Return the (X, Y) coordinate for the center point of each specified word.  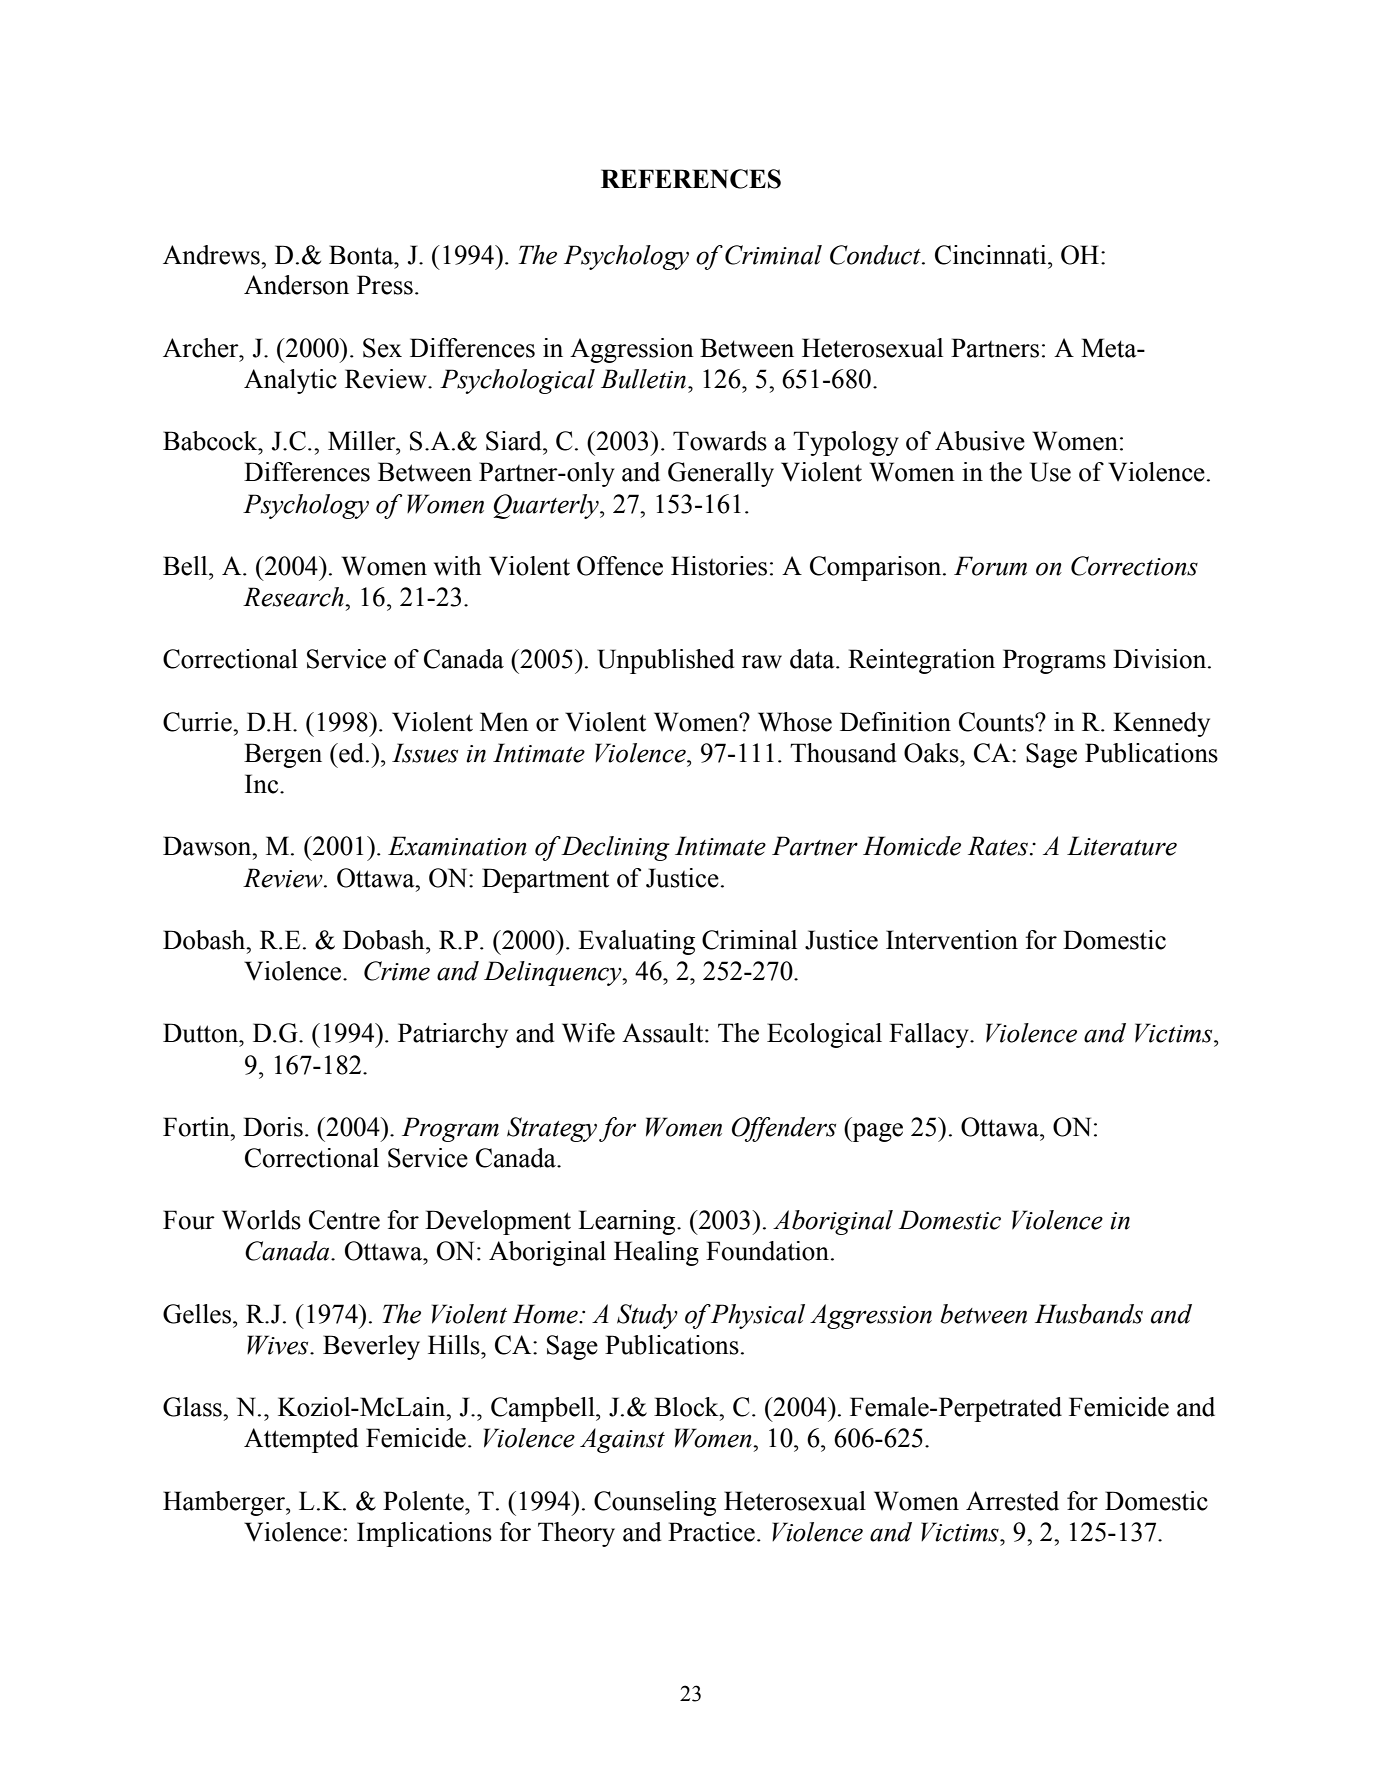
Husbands (1089, 1314)
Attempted (301, 1440)
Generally (721, 474)
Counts (997, 722)
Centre (344, 1220)
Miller (363, 441)
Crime (397, 971)
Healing (656, 1253)
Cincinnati (992, 255)
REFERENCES (691, 179)
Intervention (952, 940)
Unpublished (666, 661)
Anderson (296, 285)
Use (1050, 472)
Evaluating (636, 942)
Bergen (283, 755)
